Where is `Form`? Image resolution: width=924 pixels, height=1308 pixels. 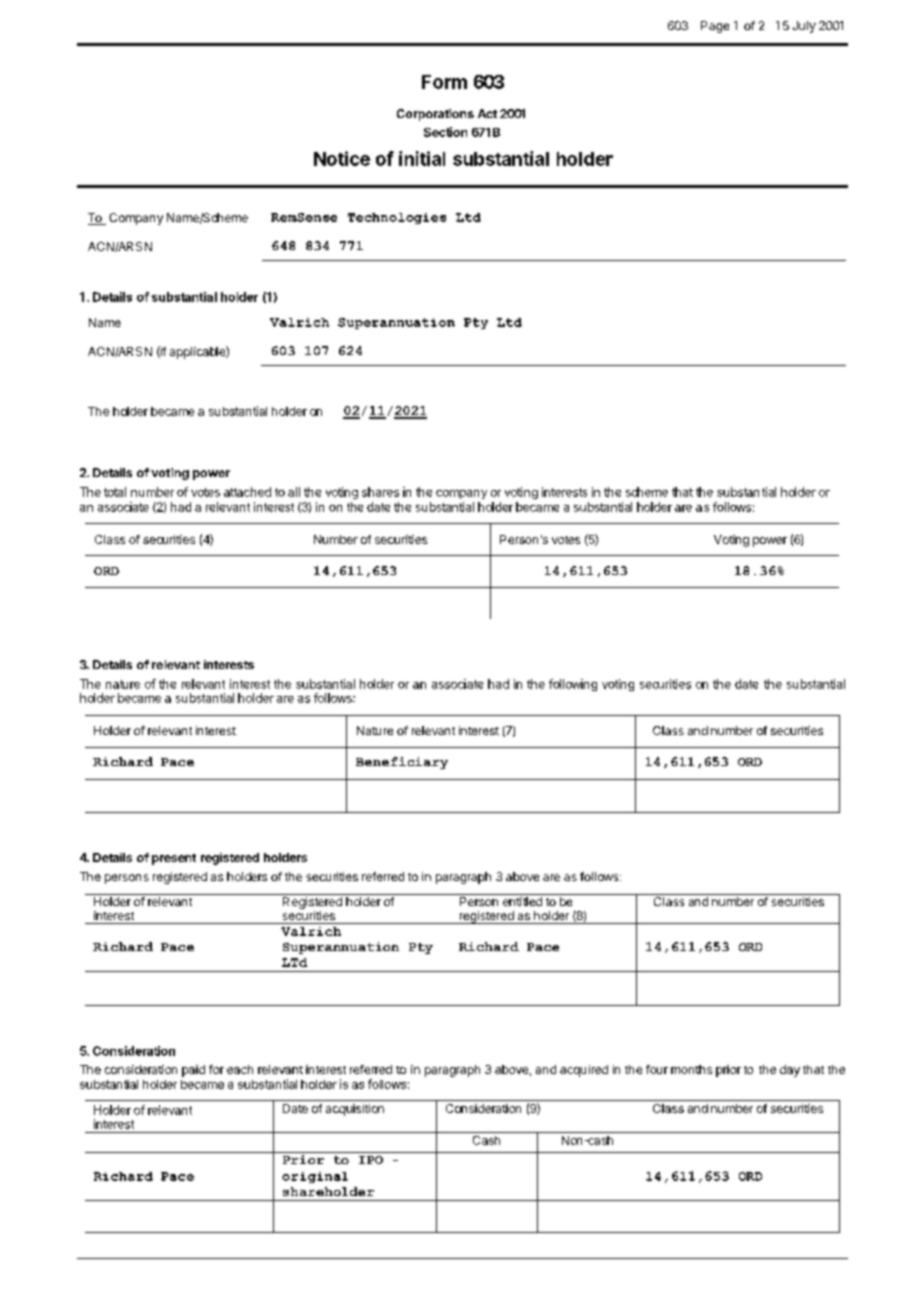
Form is located at coordinates (444, 82).
